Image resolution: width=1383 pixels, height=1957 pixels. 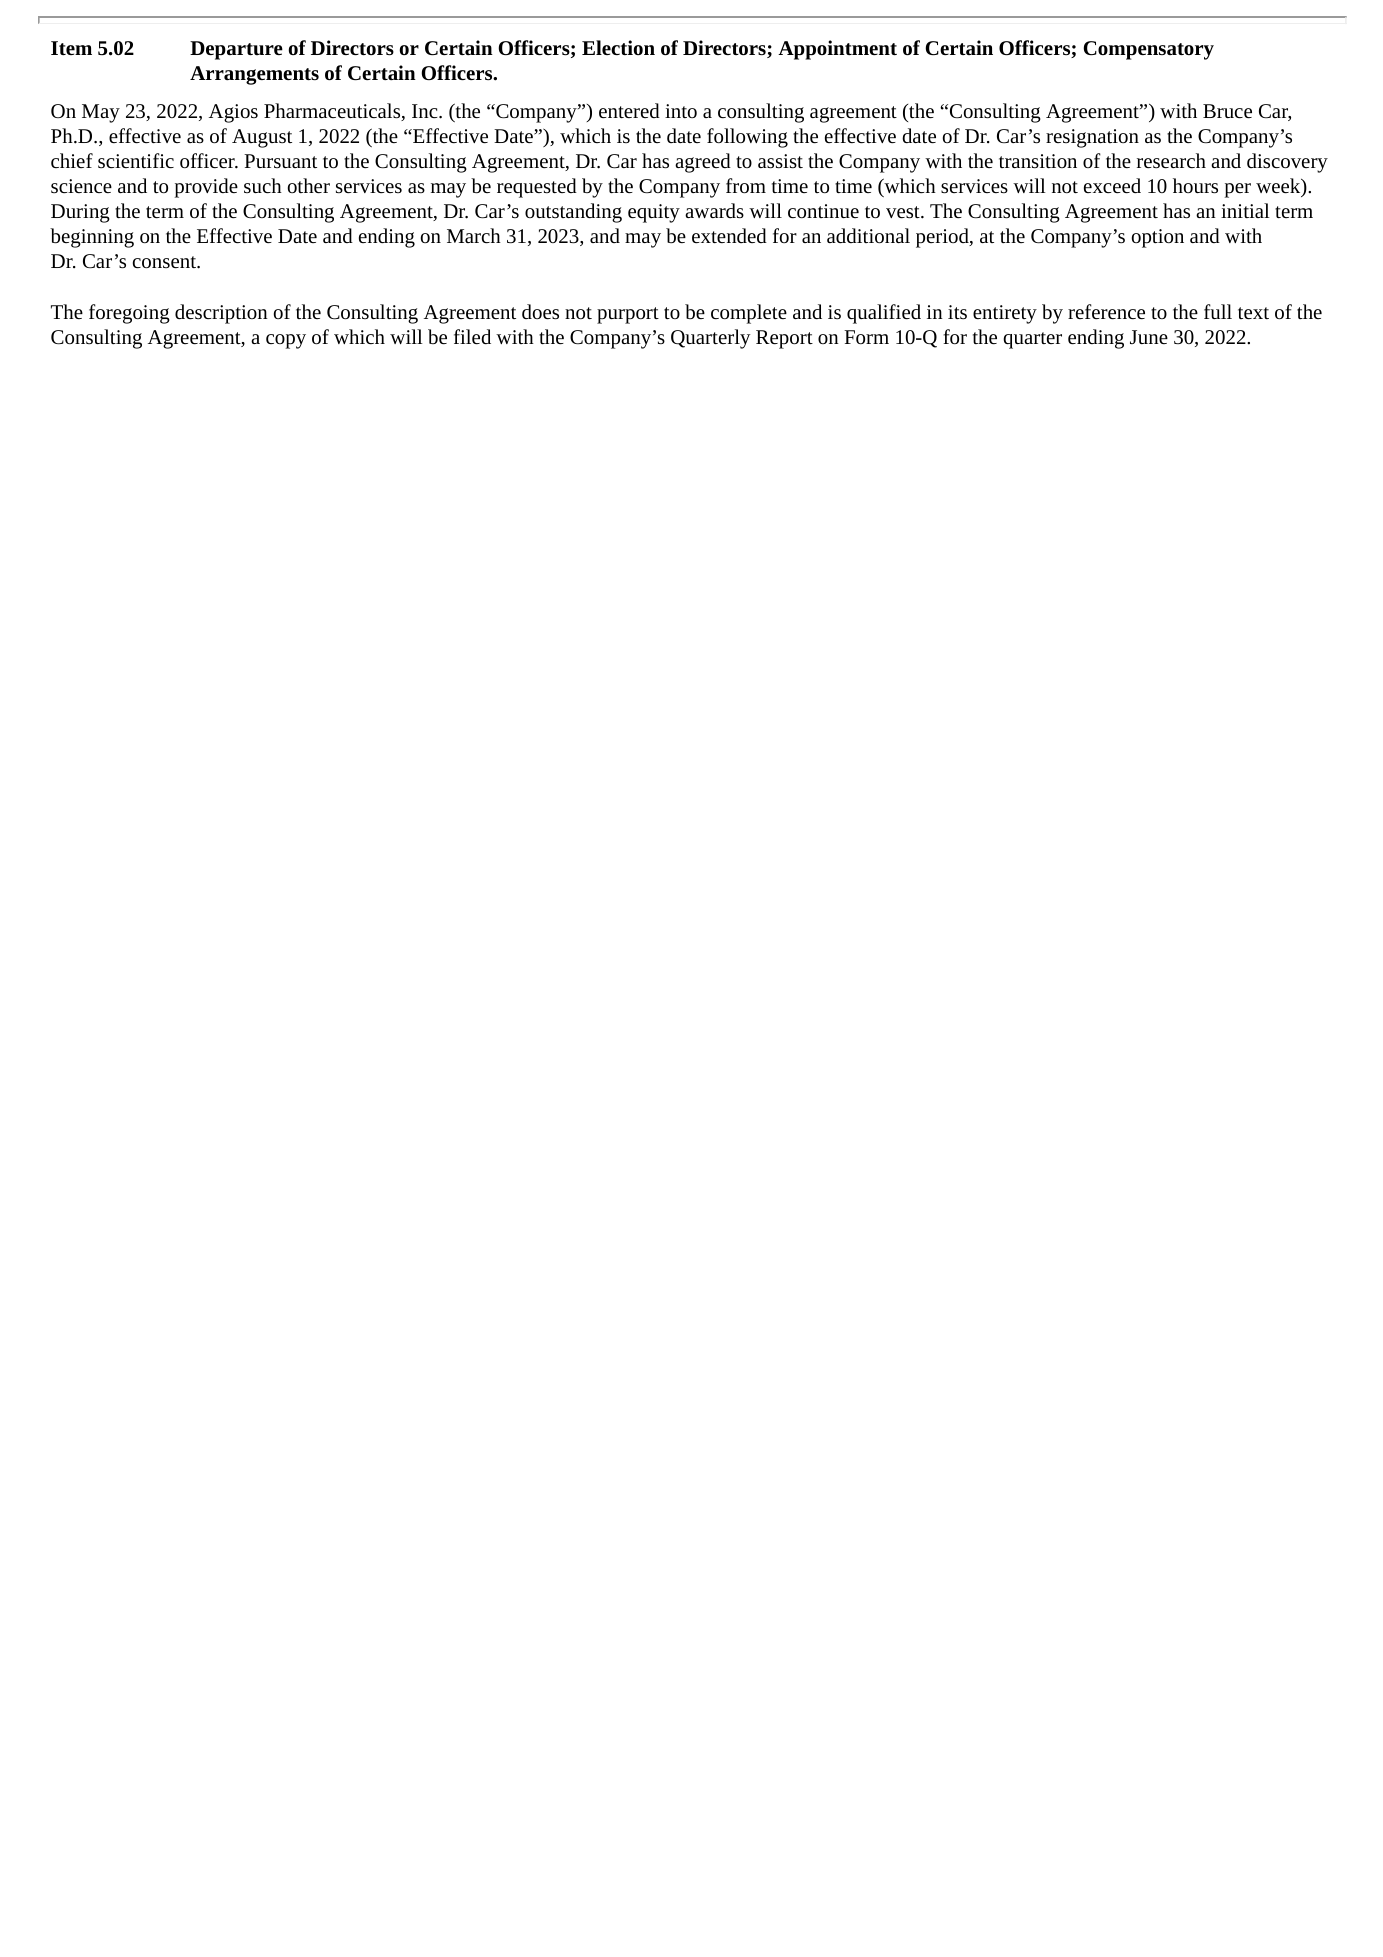 I want to click on Election, so click(x=618, y=47).
